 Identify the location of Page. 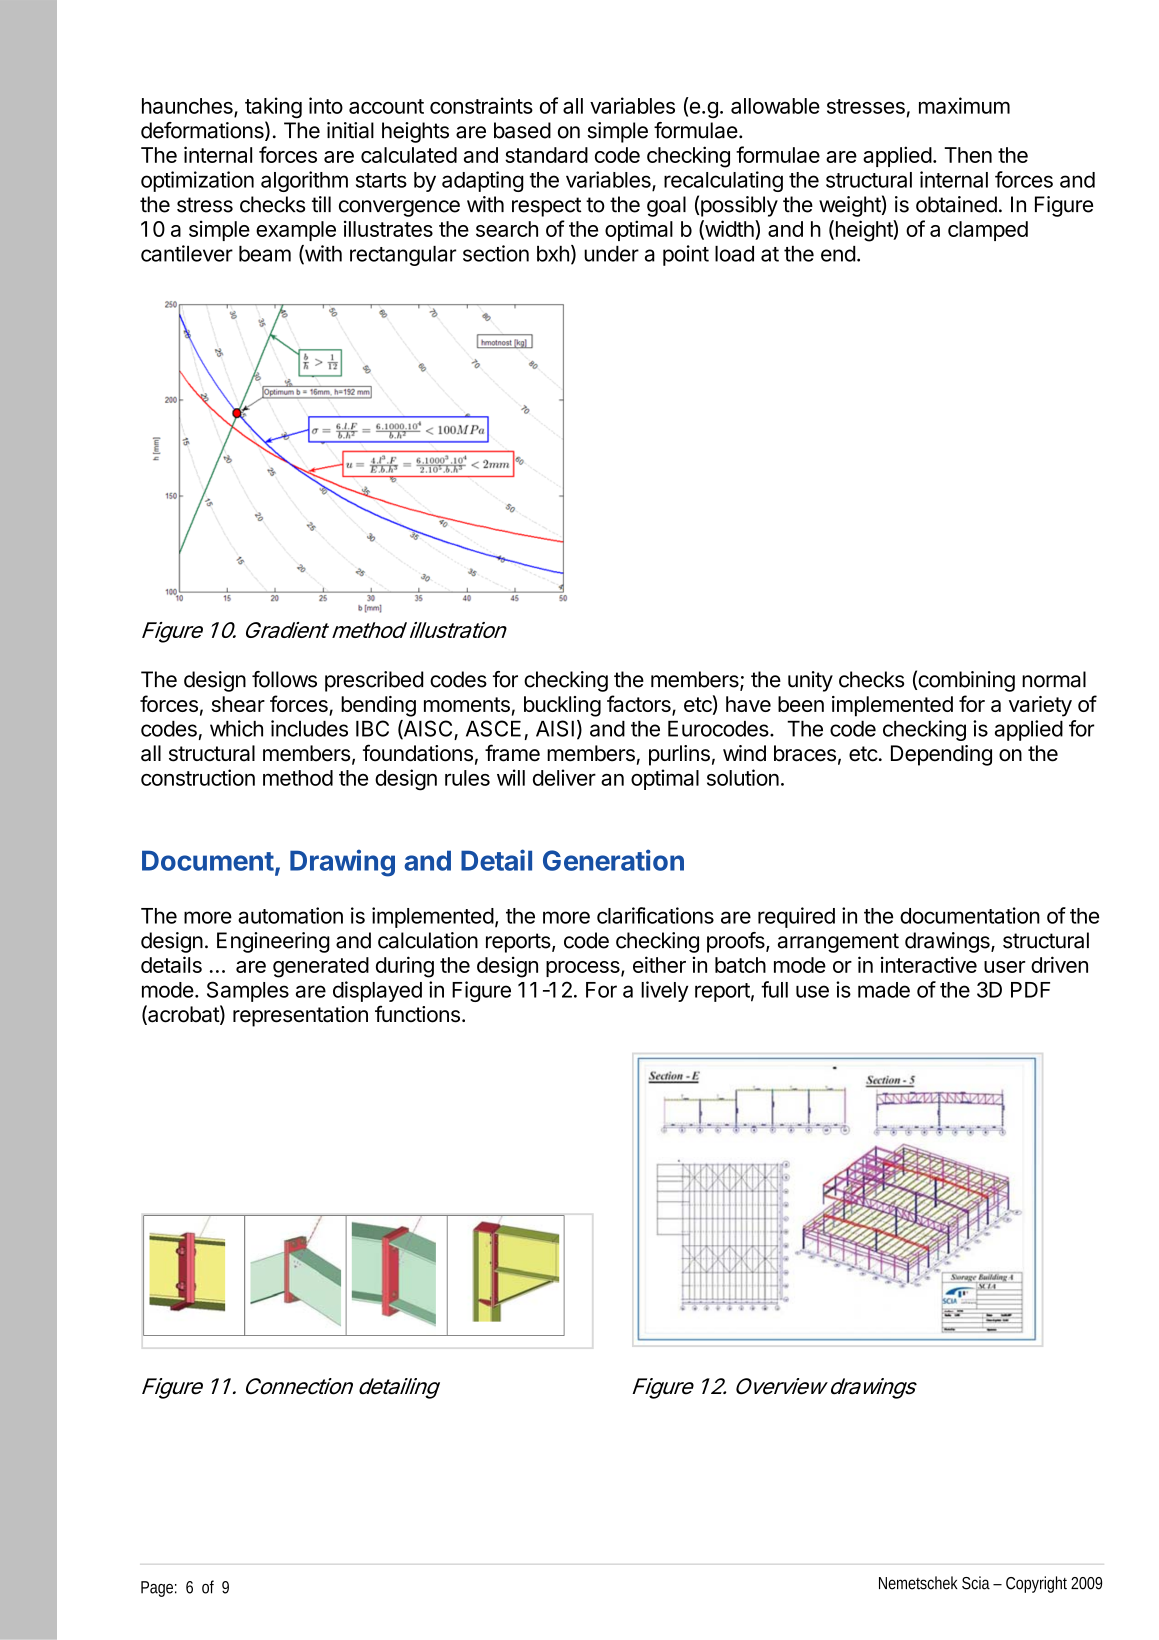
(159, 1589).
